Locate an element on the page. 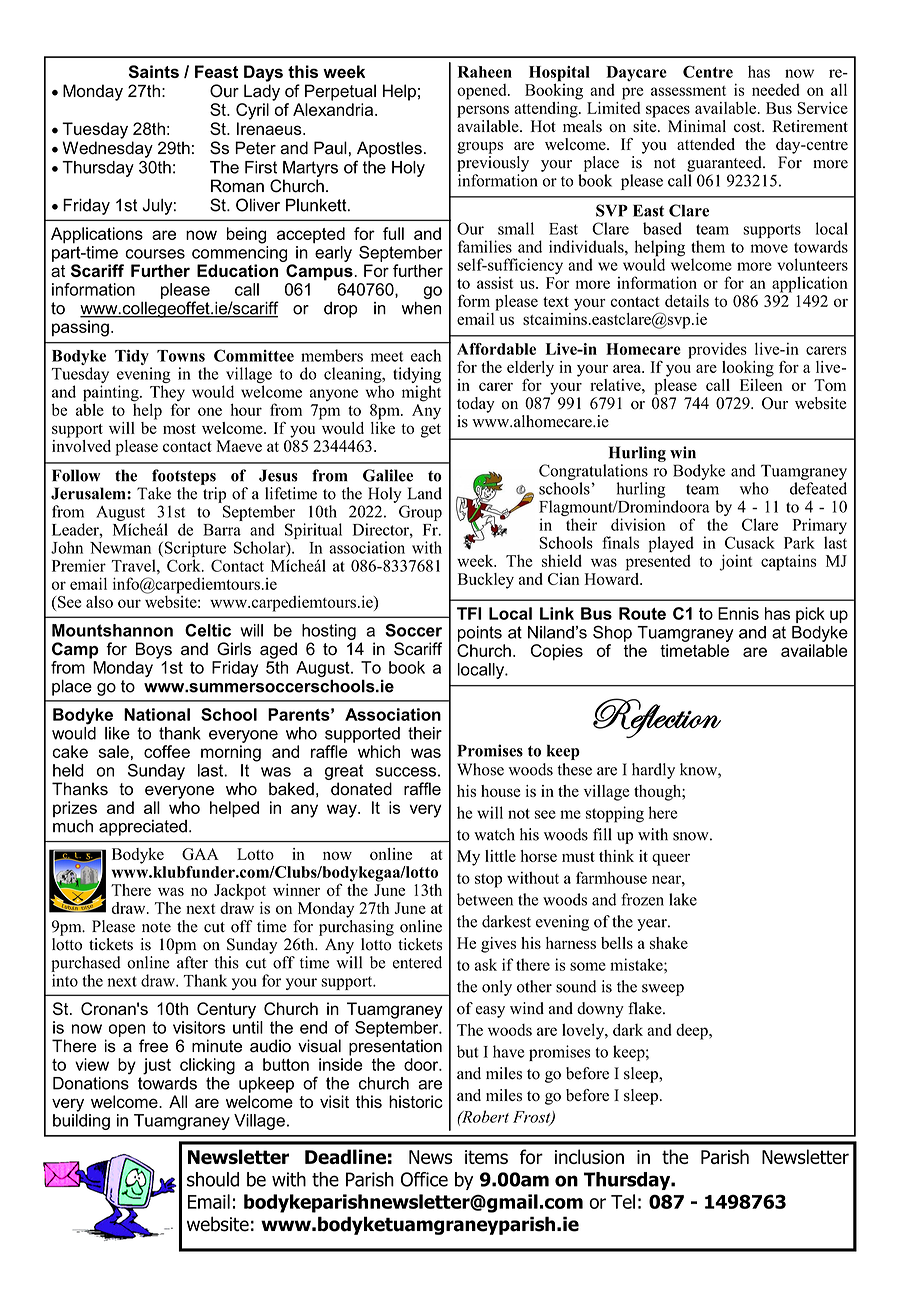  looking is located at coordinates (748, 369).
